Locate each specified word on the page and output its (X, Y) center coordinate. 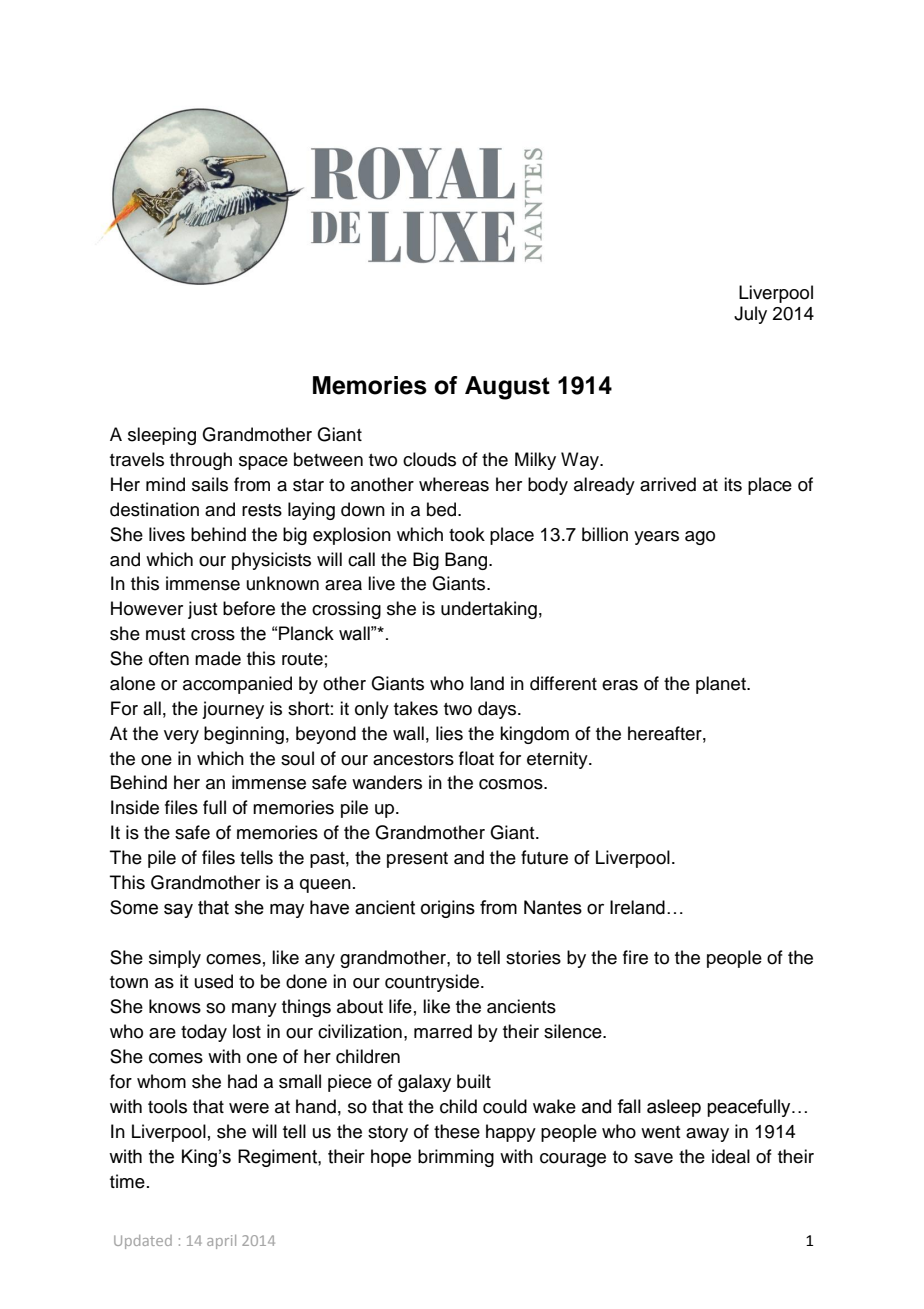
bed (443, 509)
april (221, 1242)
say (178, 910)
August (507, 388)
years (656, 538)
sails (210, 484)
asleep (674, 1108)
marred (443, 1031)
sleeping (162, 436)
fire (635, 957)
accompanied (237, 685)
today (204, 1033)
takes (416, 708)
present (417, 860)
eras (620, 685)
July (750, 315)
